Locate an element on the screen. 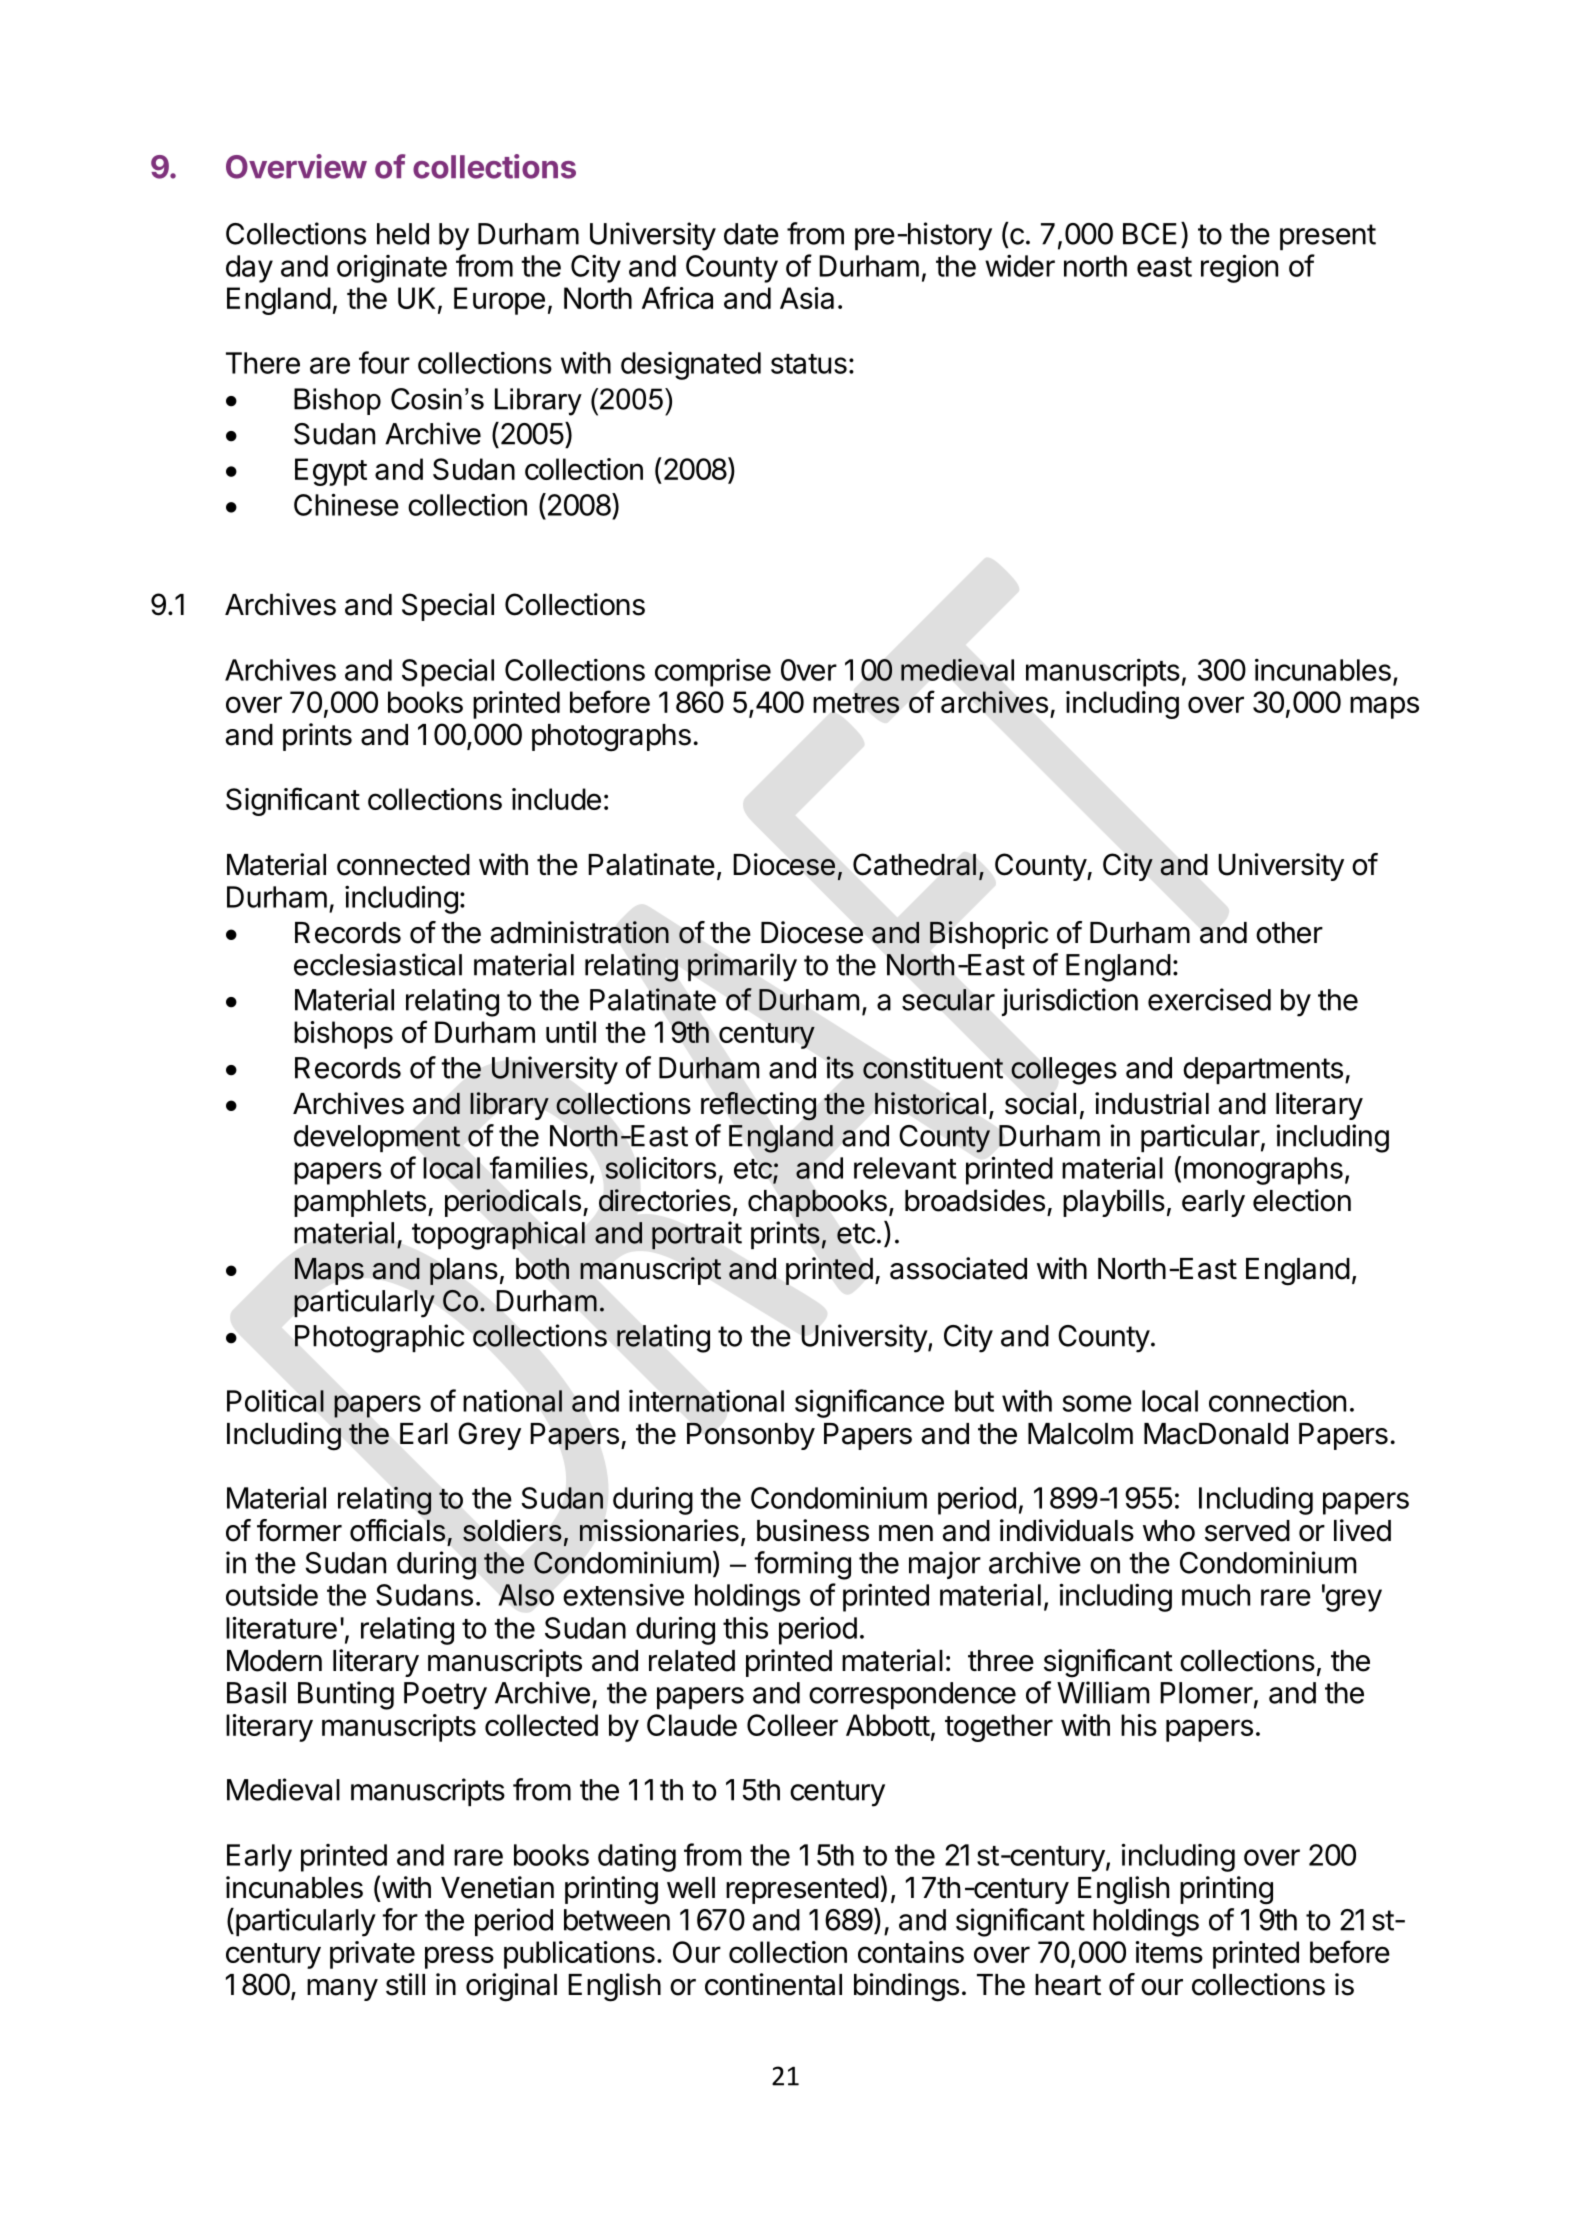 The image size is (1571, 2222). significance is located at coordinates (869, 1403).
